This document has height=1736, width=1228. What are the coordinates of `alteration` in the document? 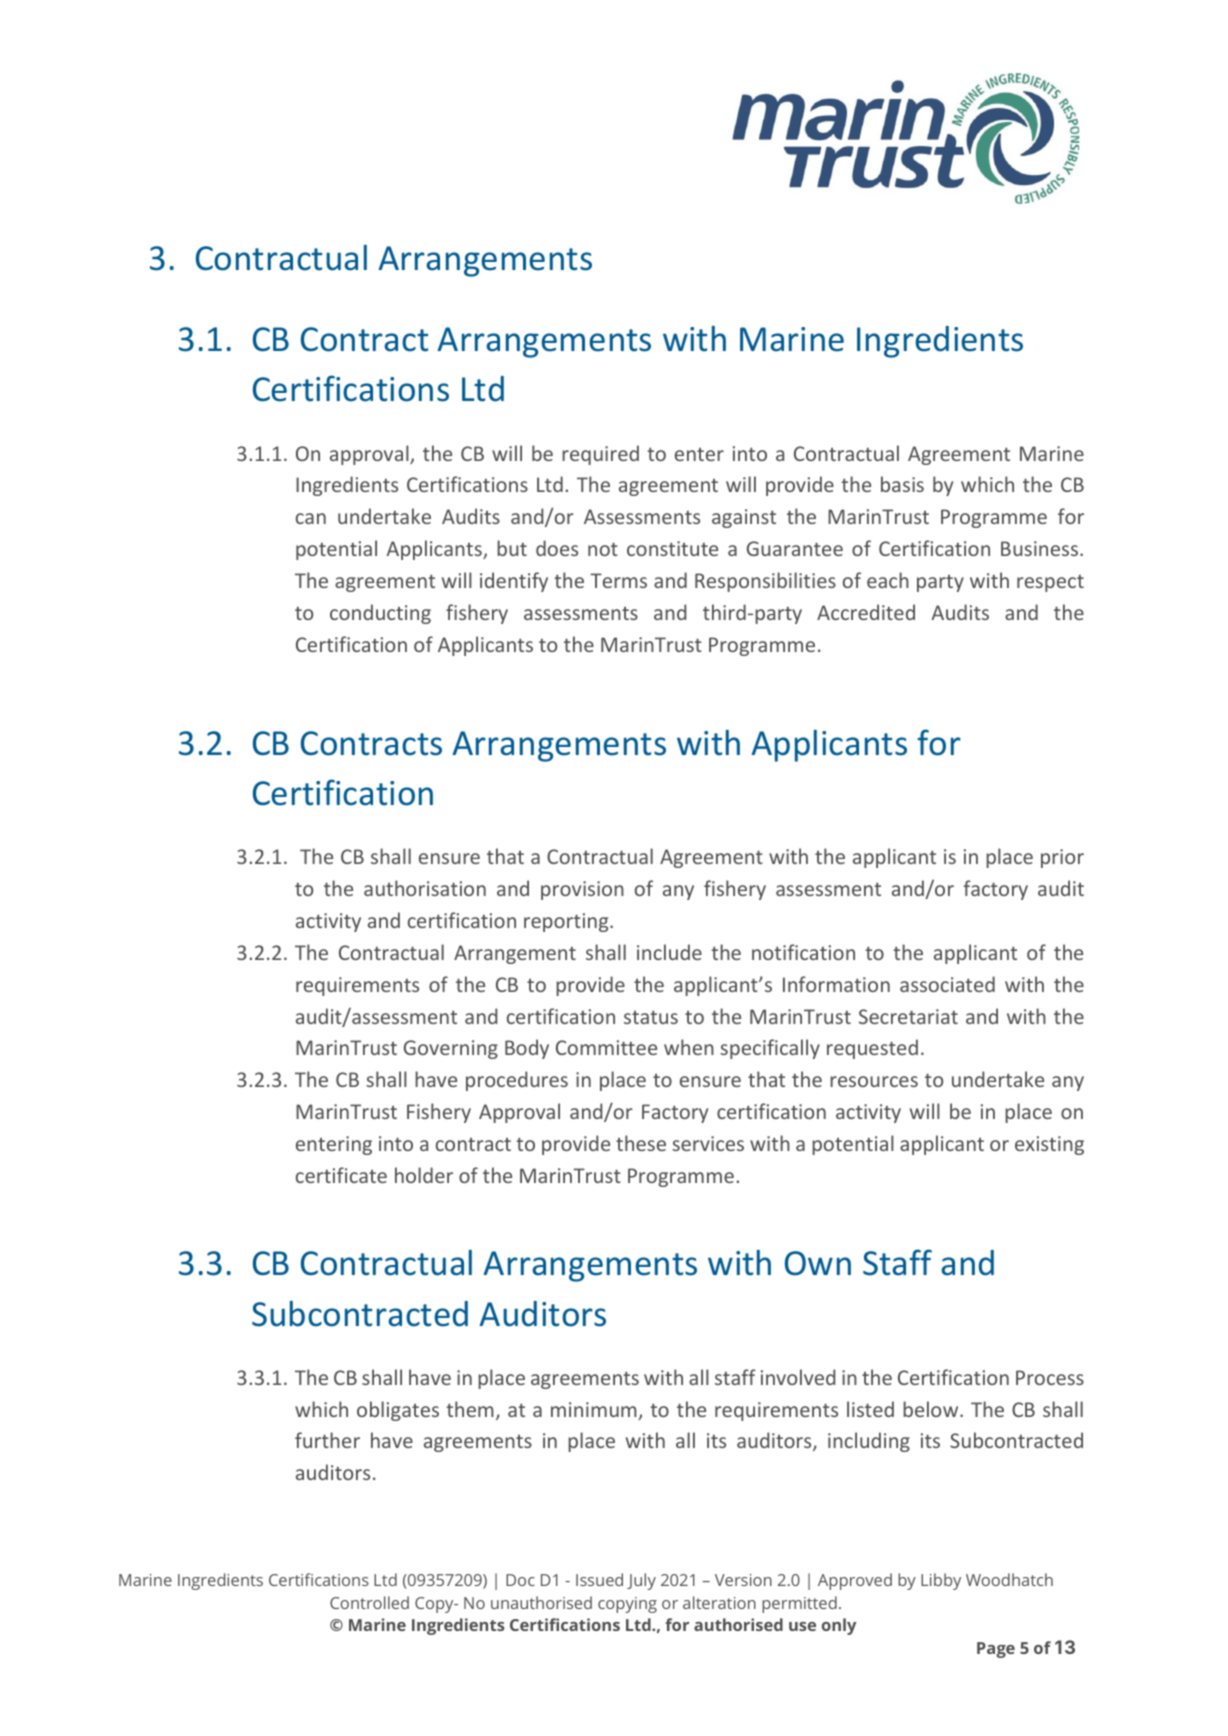 It's located at (719, 1602).
